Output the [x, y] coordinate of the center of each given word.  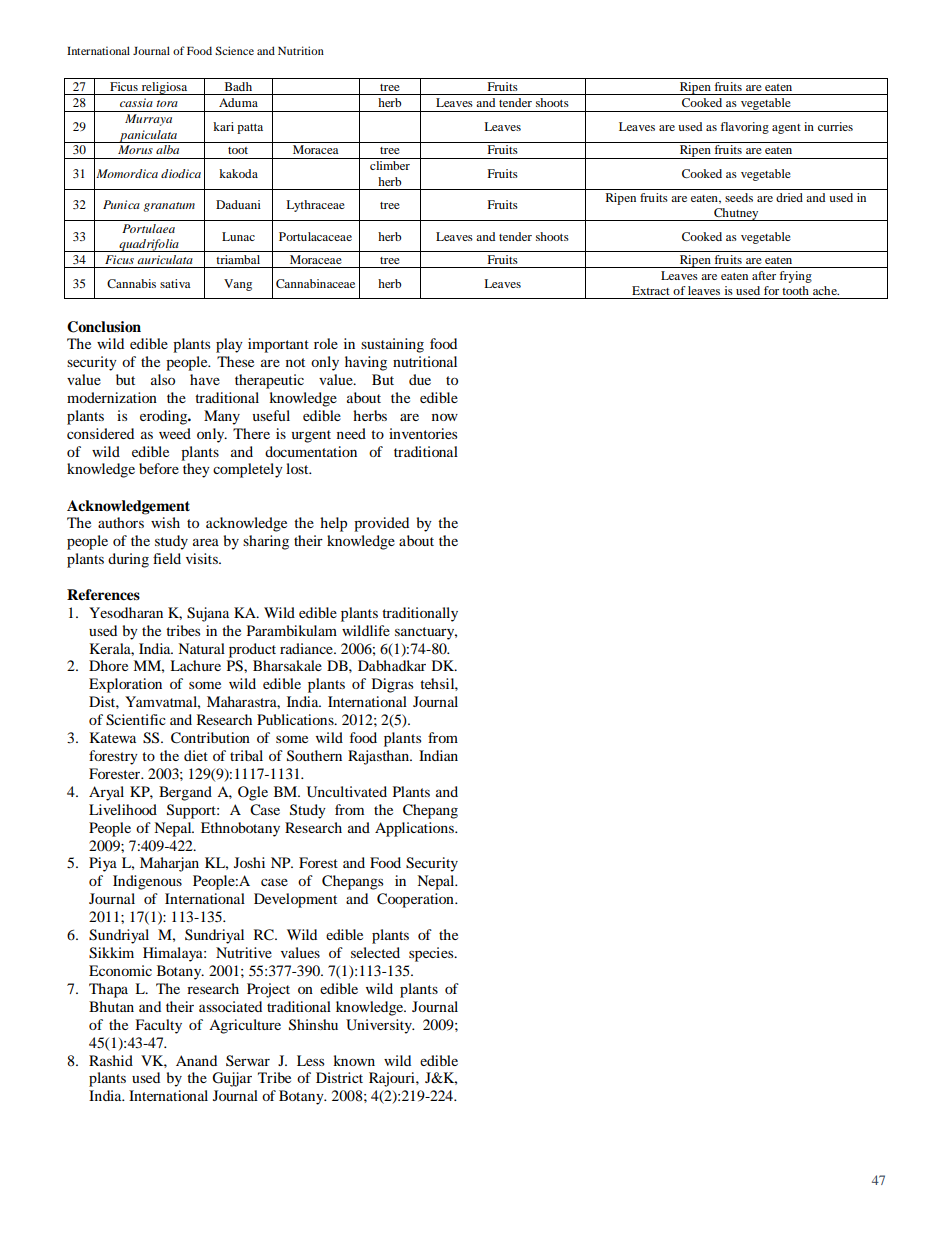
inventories [423, 433]
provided [381, 524]
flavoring [744, 128]
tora [167, 103]
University [380, 1026]
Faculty [158, 1026]
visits [203, 558]
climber [390, 165]
